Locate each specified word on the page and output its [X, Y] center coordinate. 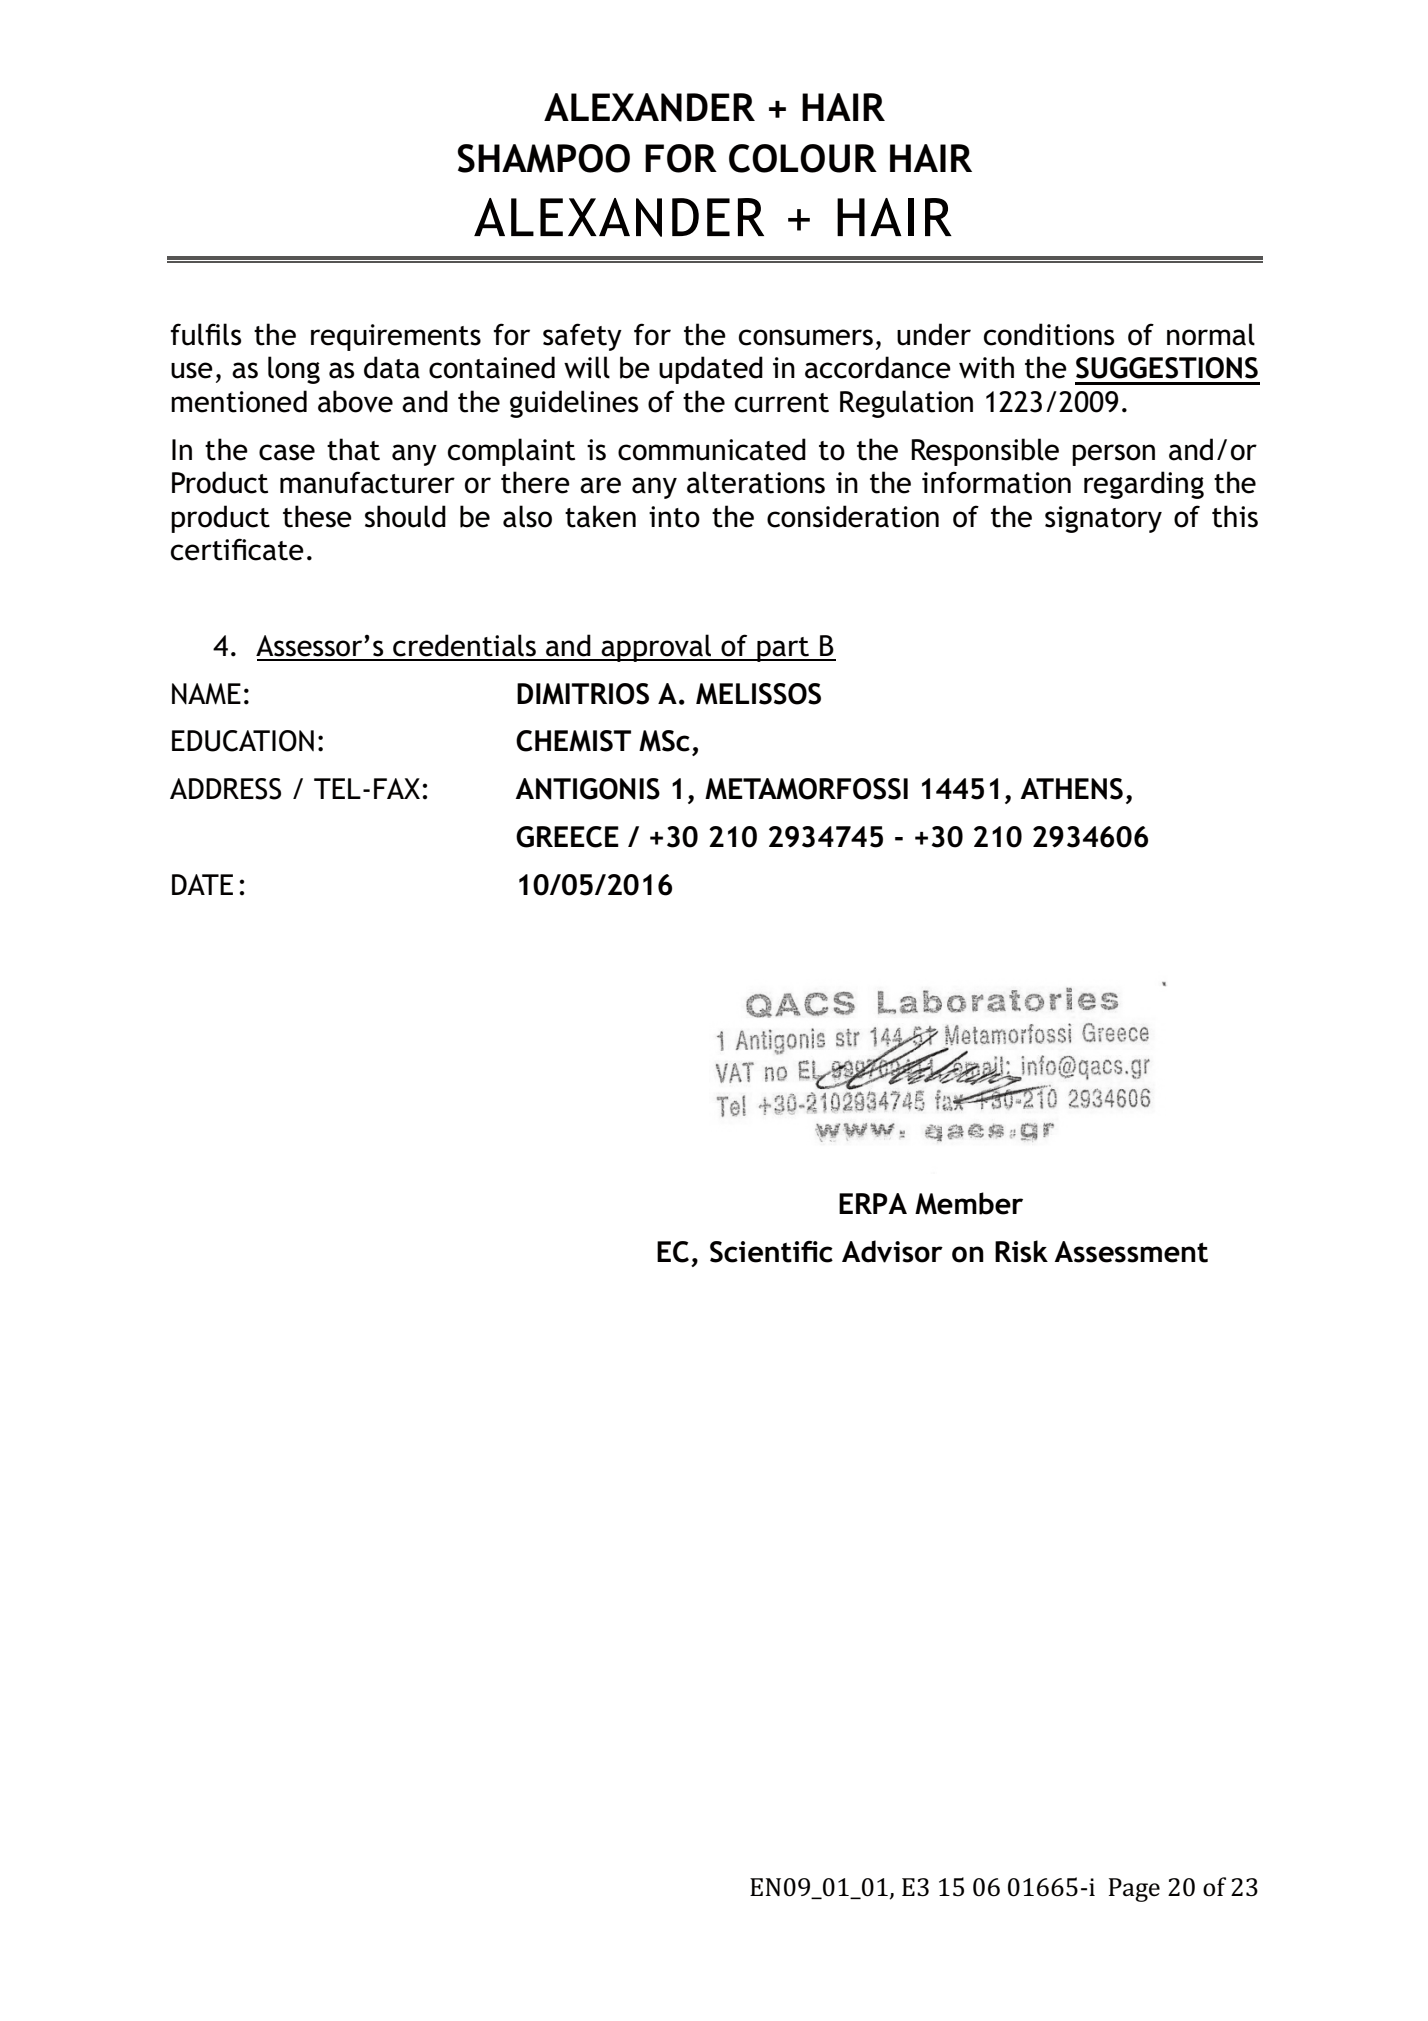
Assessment [1131, 1252]
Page [1134, 1890]
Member [969, 1203]
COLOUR [803, 158]
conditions [1049, 334]
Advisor [892, 1251]
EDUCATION [243, 741]
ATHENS [1071, 789]
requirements [396, 337]
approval [657, 648]
